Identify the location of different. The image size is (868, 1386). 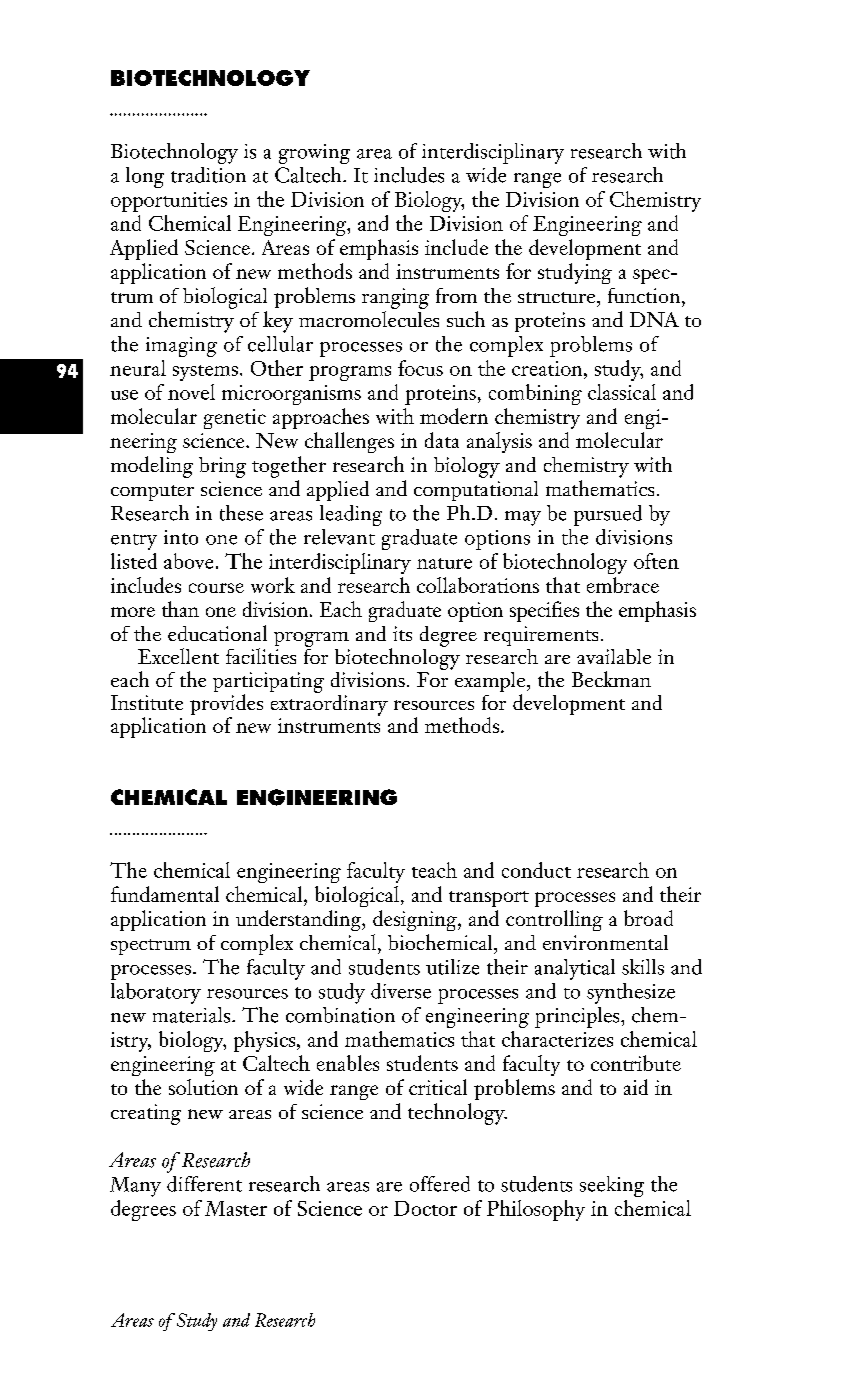
(204, 1184).
